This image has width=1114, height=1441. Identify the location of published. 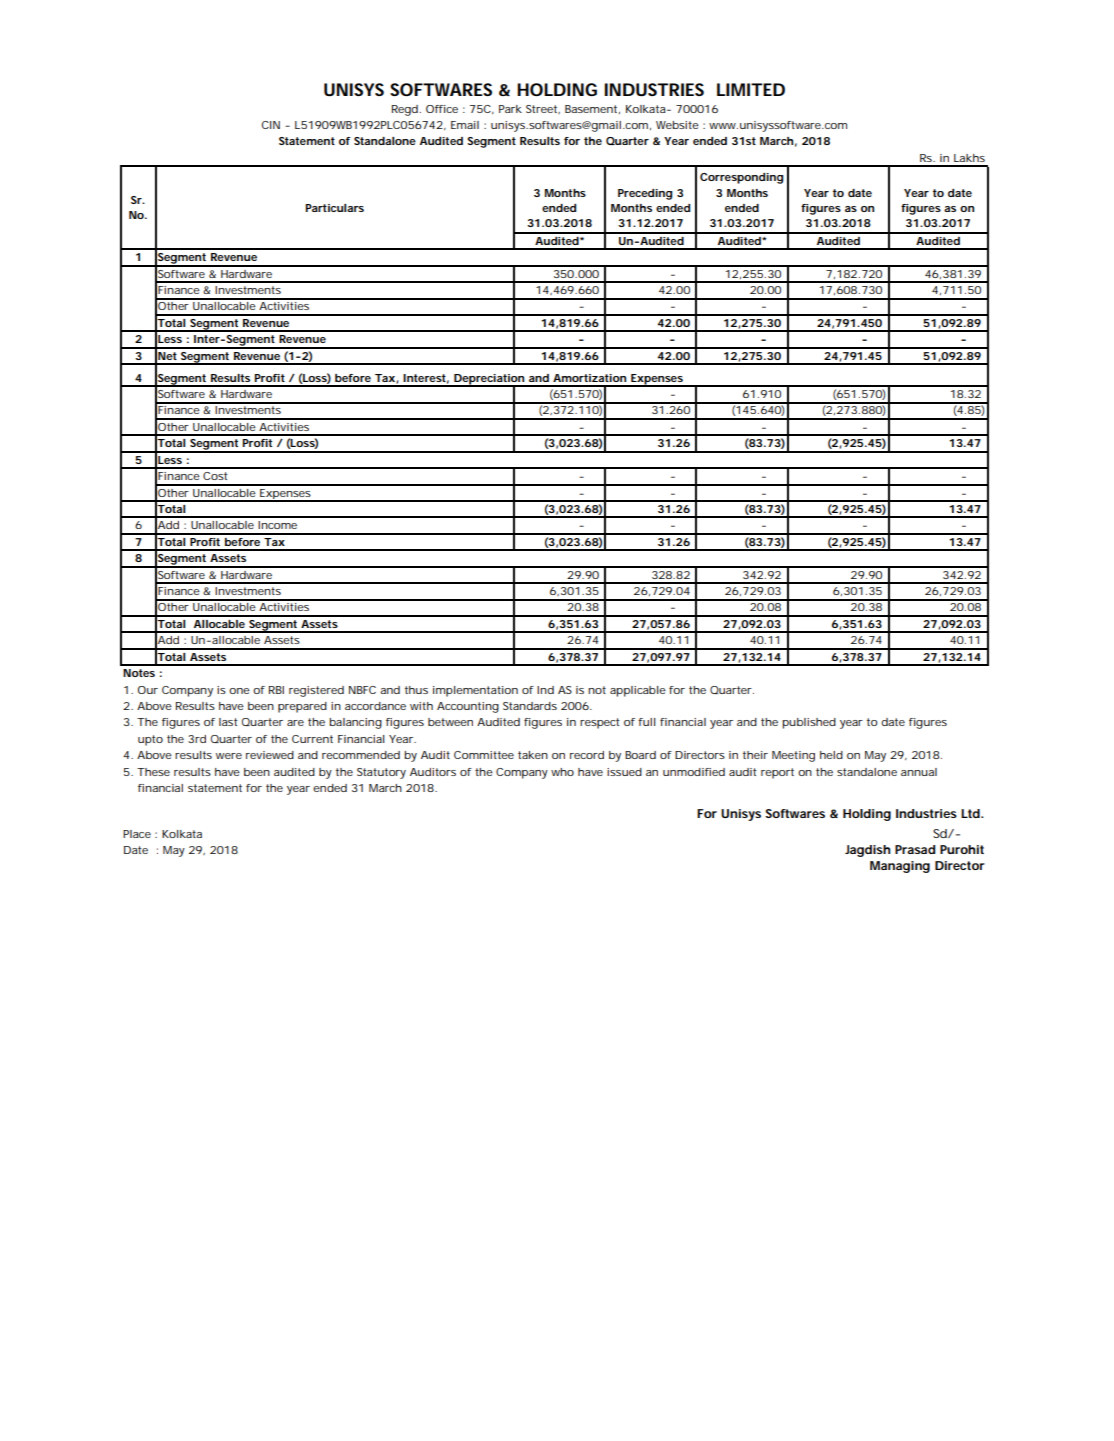
(809, 723).
